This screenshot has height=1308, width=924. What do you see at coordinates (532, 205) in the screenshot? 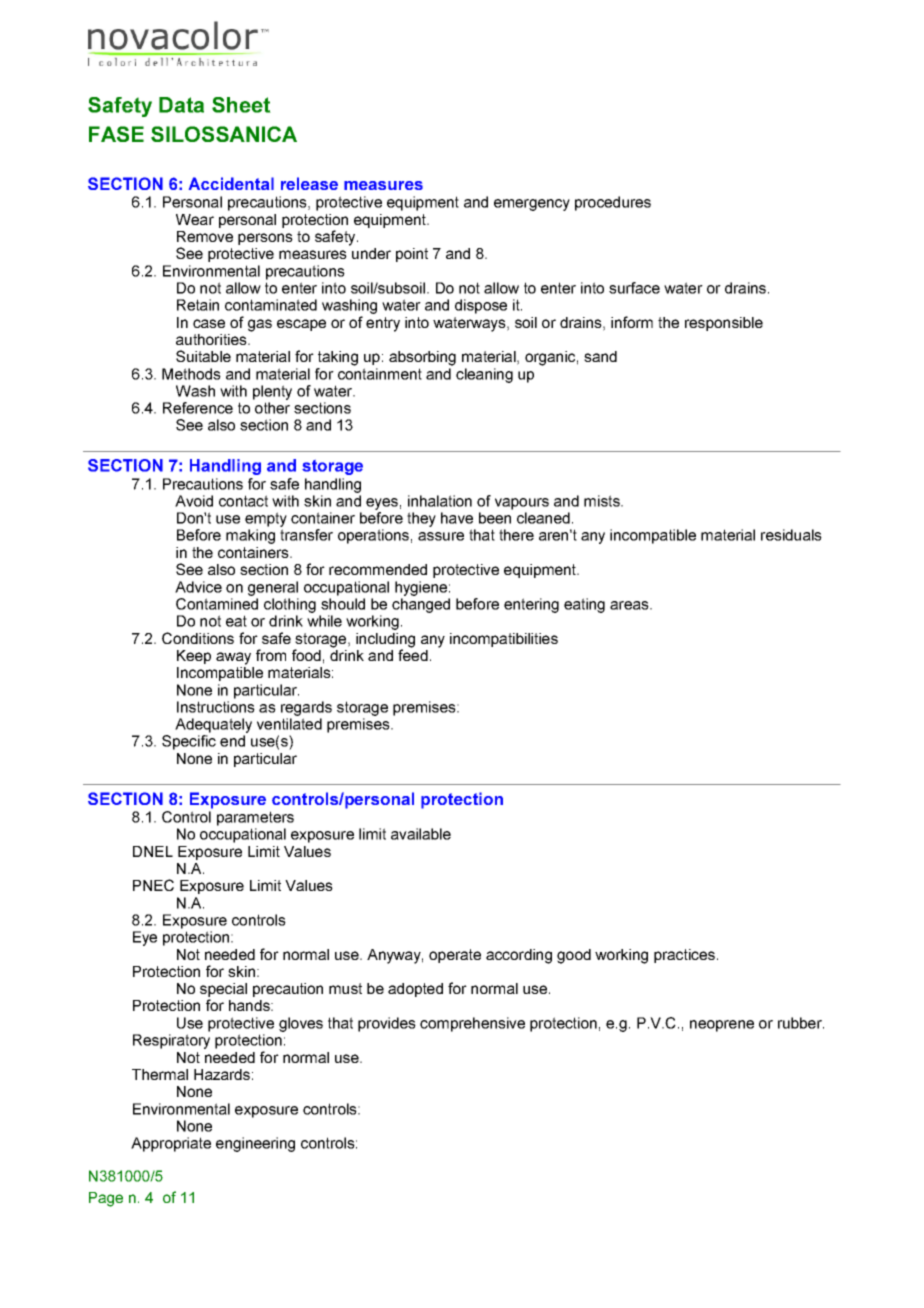
I see `emergency` at bounding box center [532, 205].
